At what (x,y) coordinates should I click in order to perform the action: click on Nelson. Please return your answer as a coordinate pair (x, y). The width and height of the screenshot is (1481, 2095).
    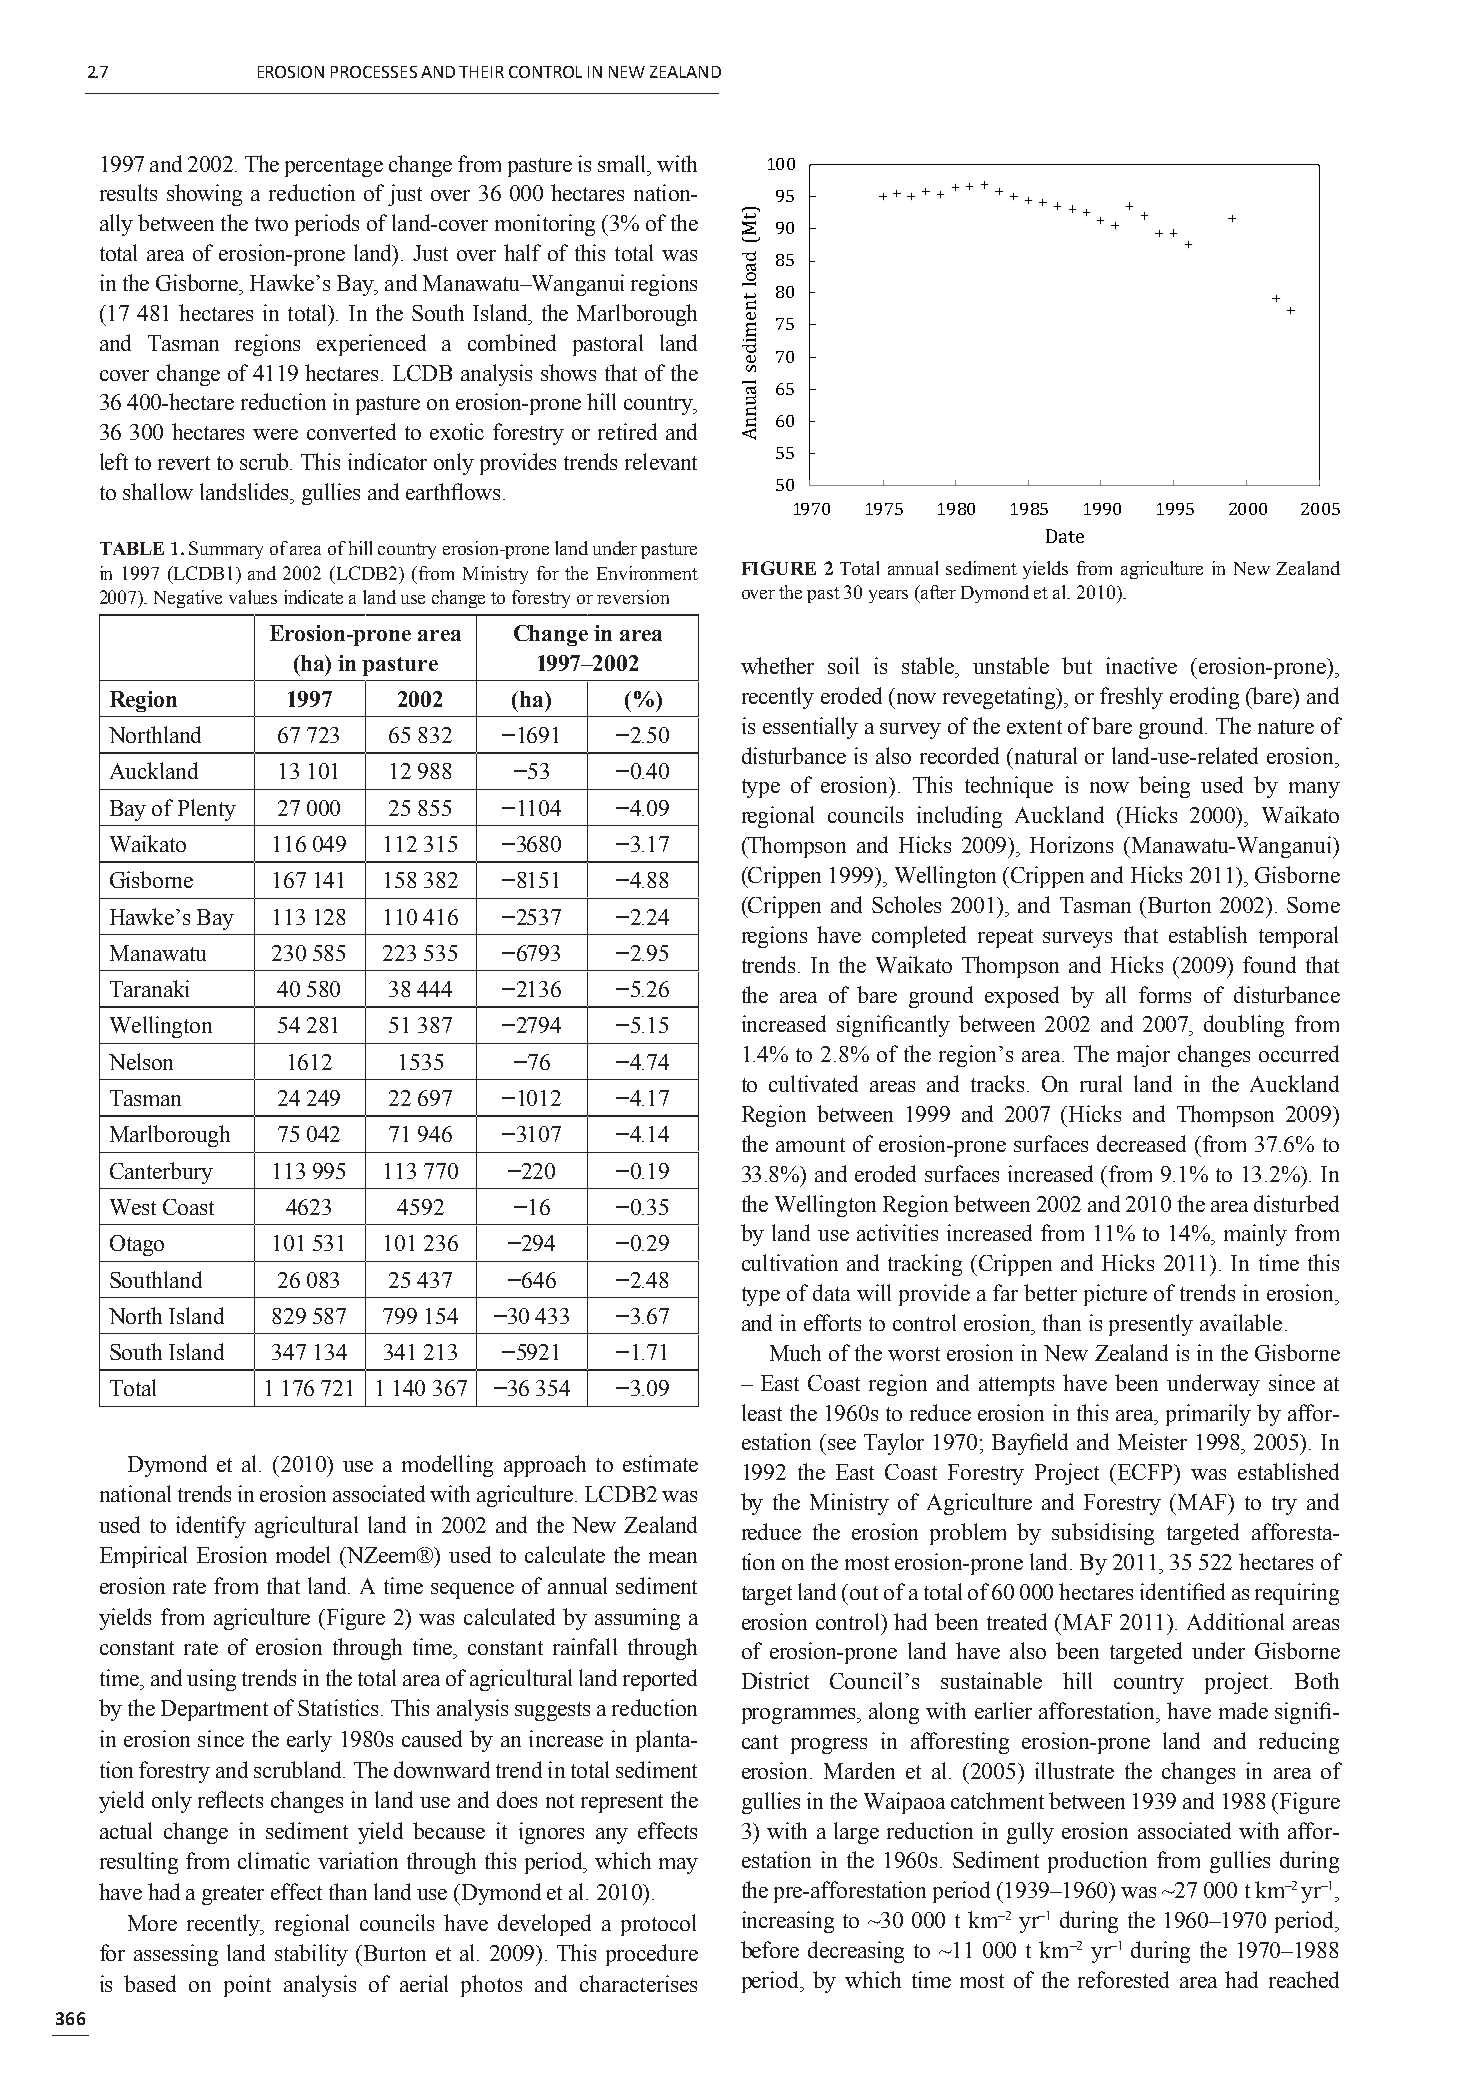
    Looking at the image, I should click on (141, 1061).
